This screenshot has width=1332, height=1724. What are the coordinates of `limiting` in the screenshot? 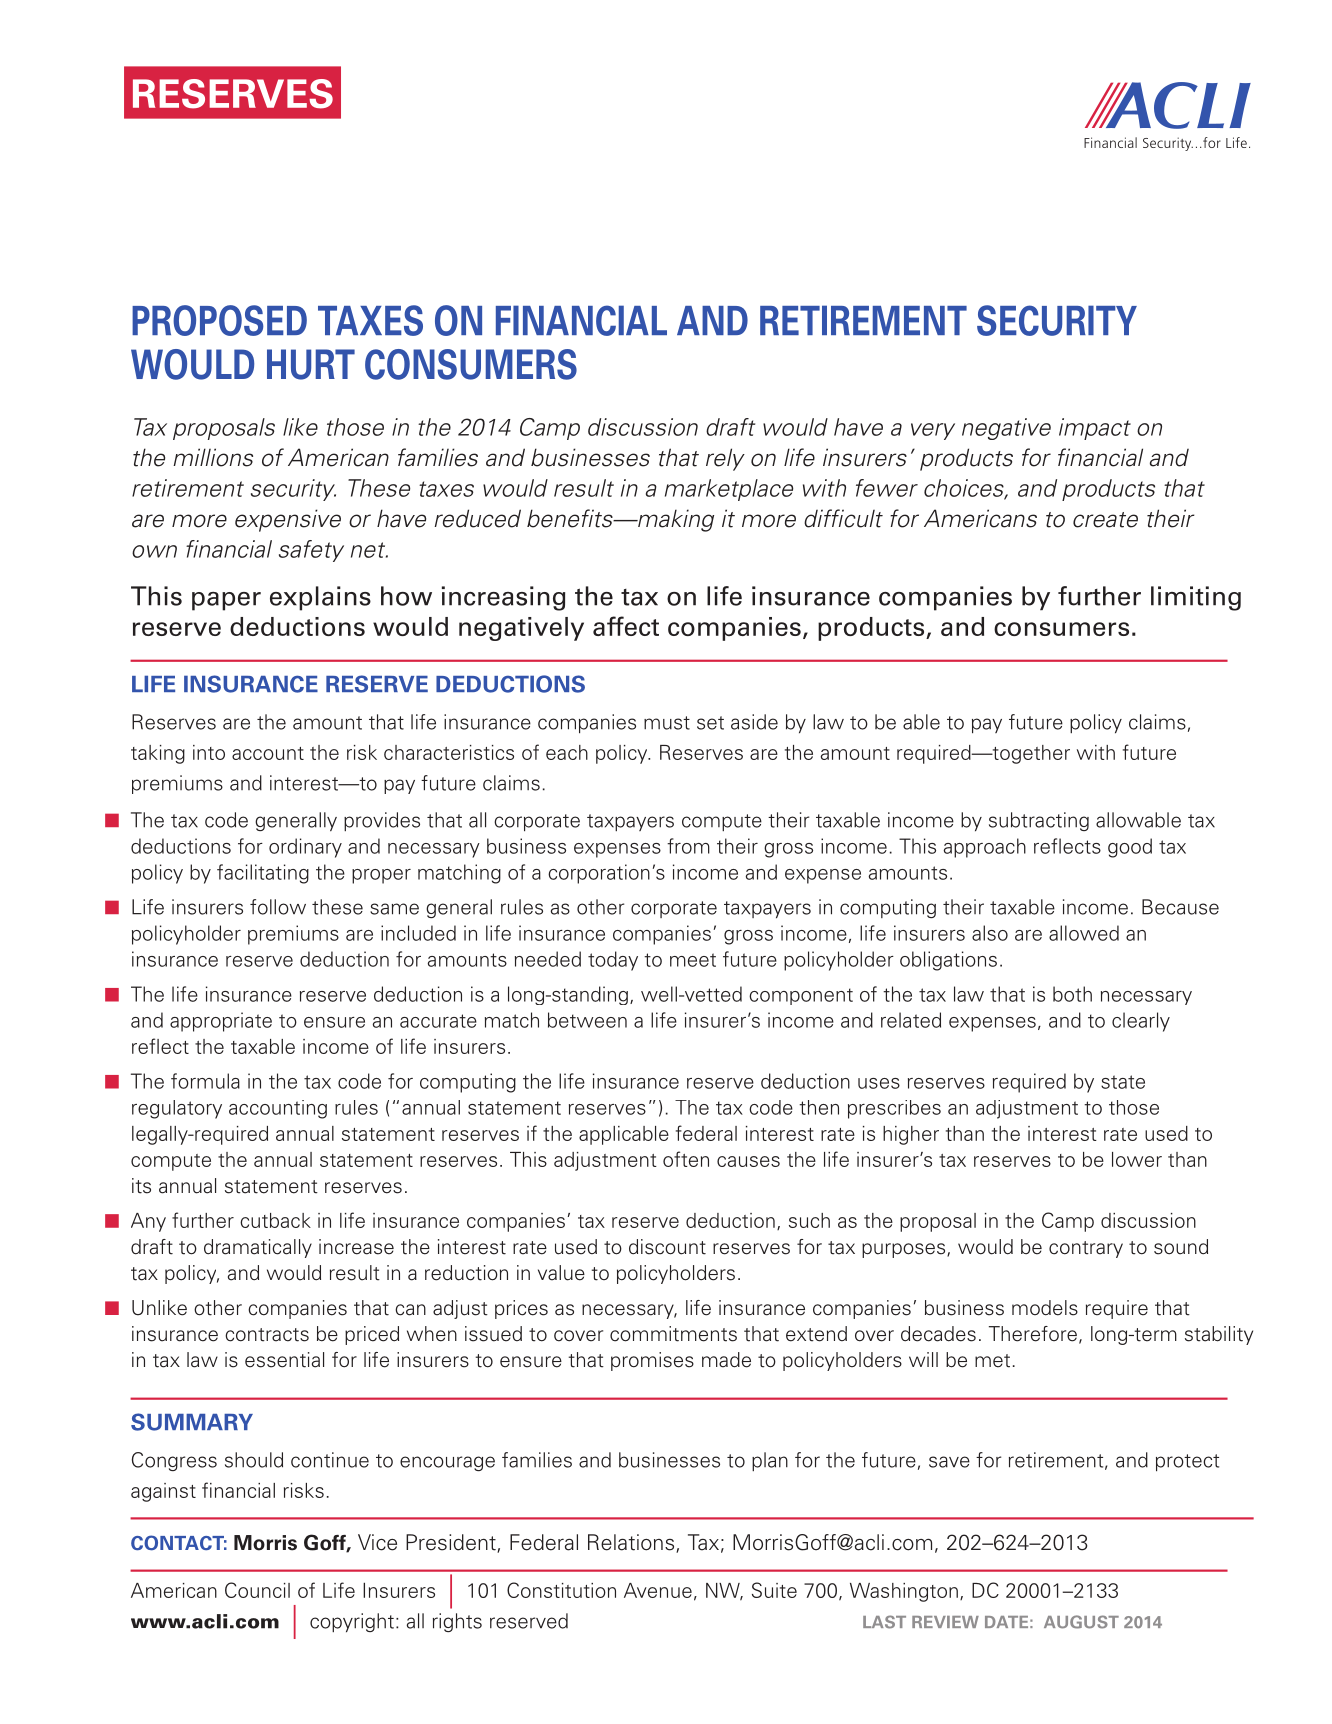 It's located at (1196, 598).
